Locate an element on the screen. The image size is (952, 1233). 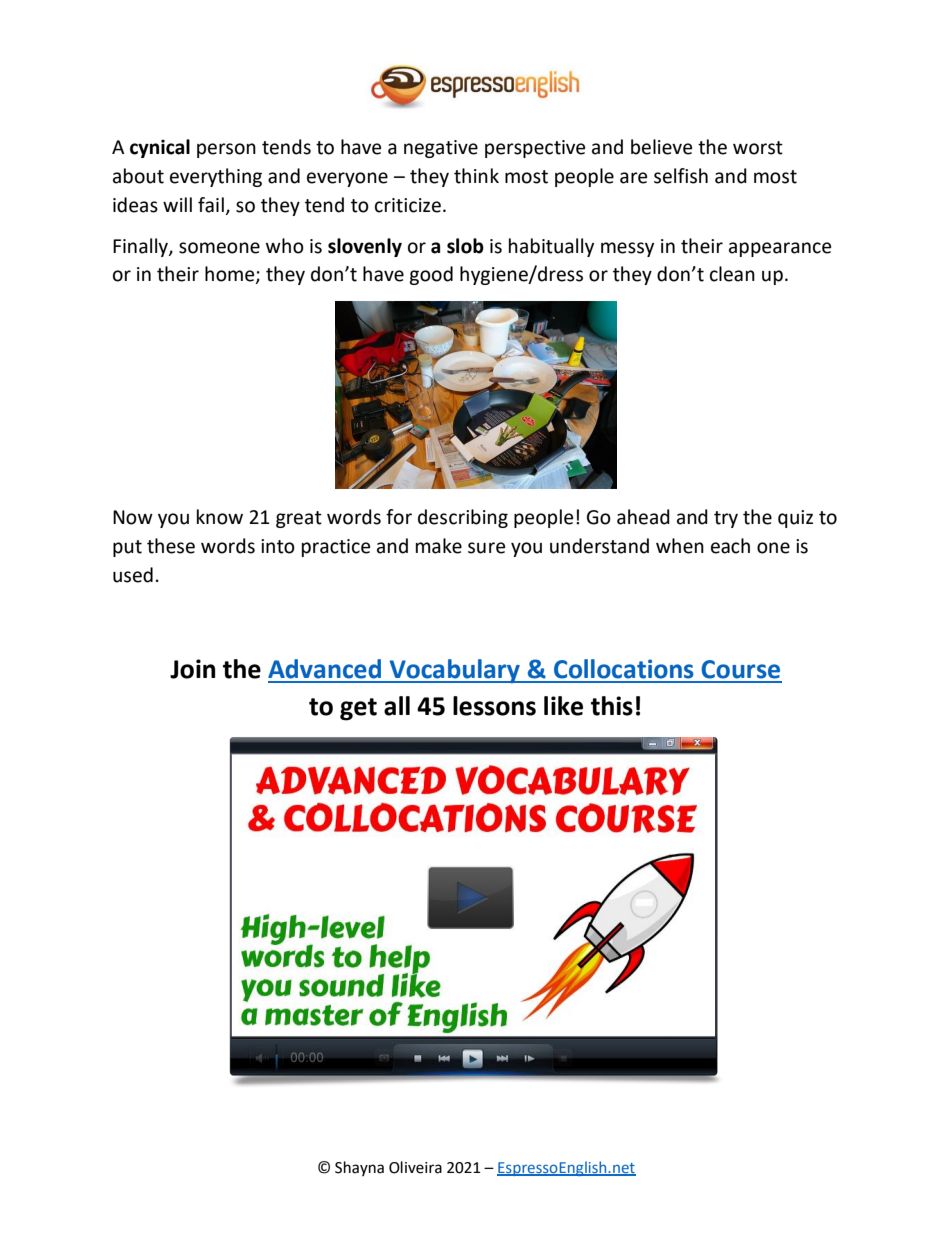
everything is located at coordinates (216, 177).
